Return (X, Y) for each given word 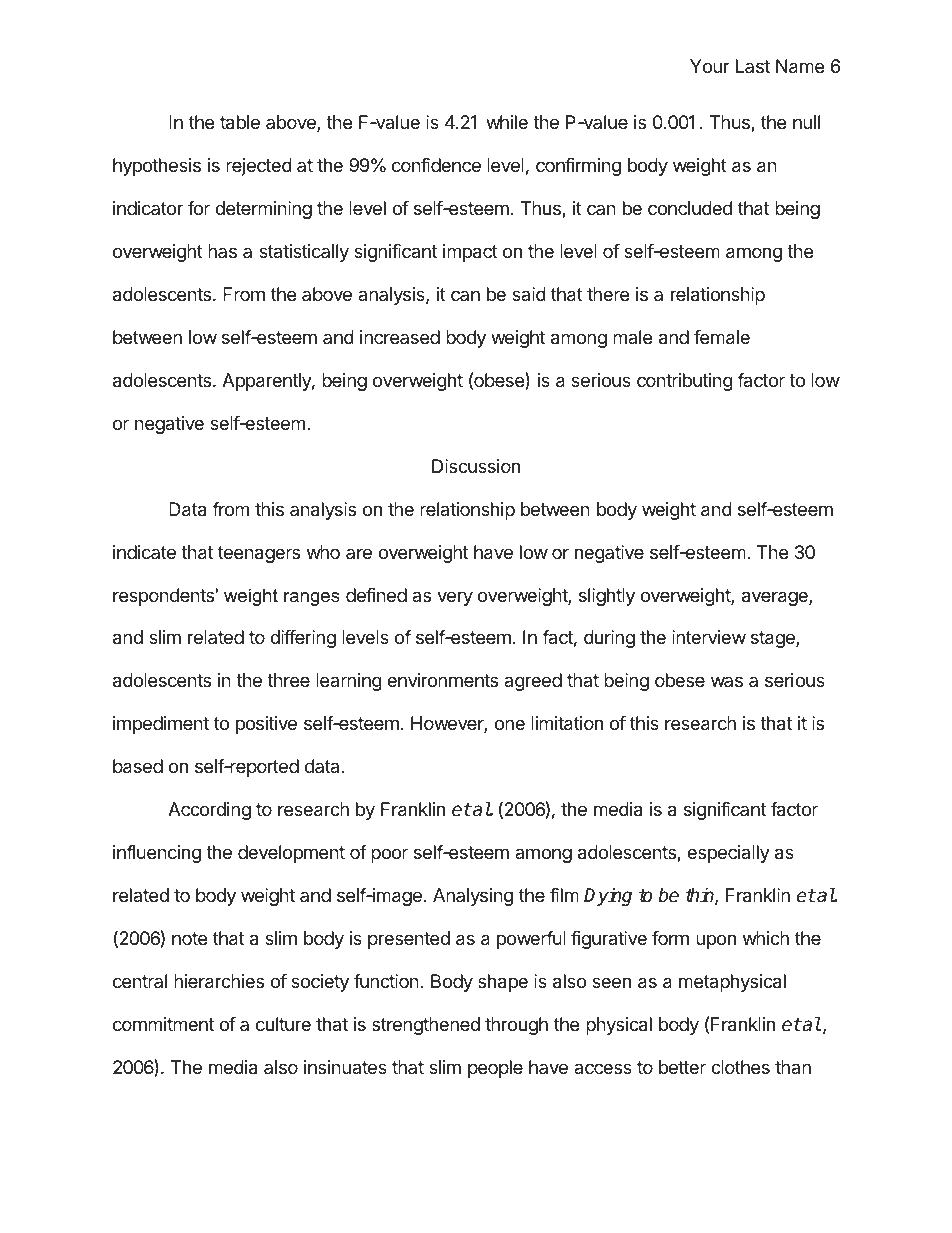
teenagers (259, 554)
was (727, 681)
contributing (685, 382)
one (509, 724)
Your (710, 66)
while (507, 122)
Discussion (476, 466)
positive (266, 725)
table (240, 122)
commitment (163, 1024)
